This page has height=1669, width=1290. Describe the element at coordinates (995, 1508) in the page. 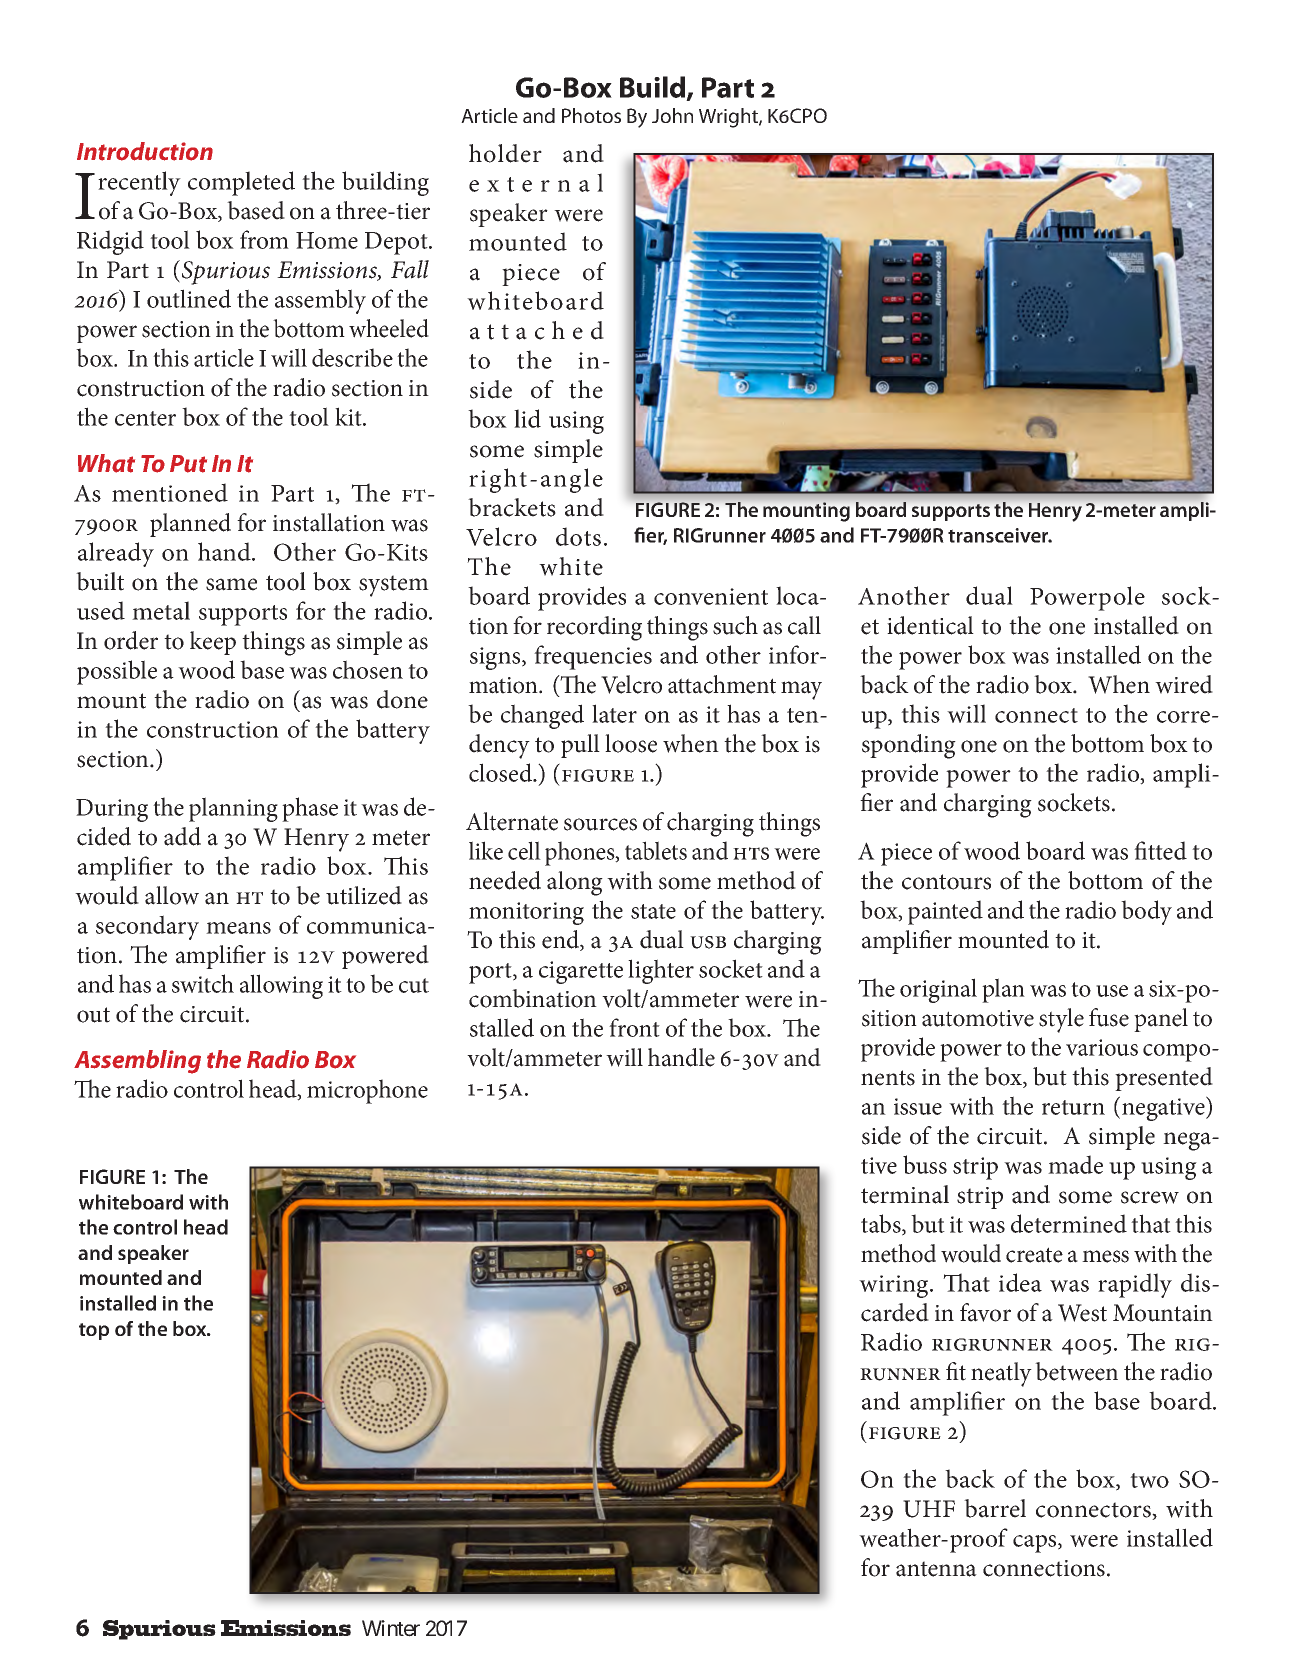

I see `barrel` at that location.
